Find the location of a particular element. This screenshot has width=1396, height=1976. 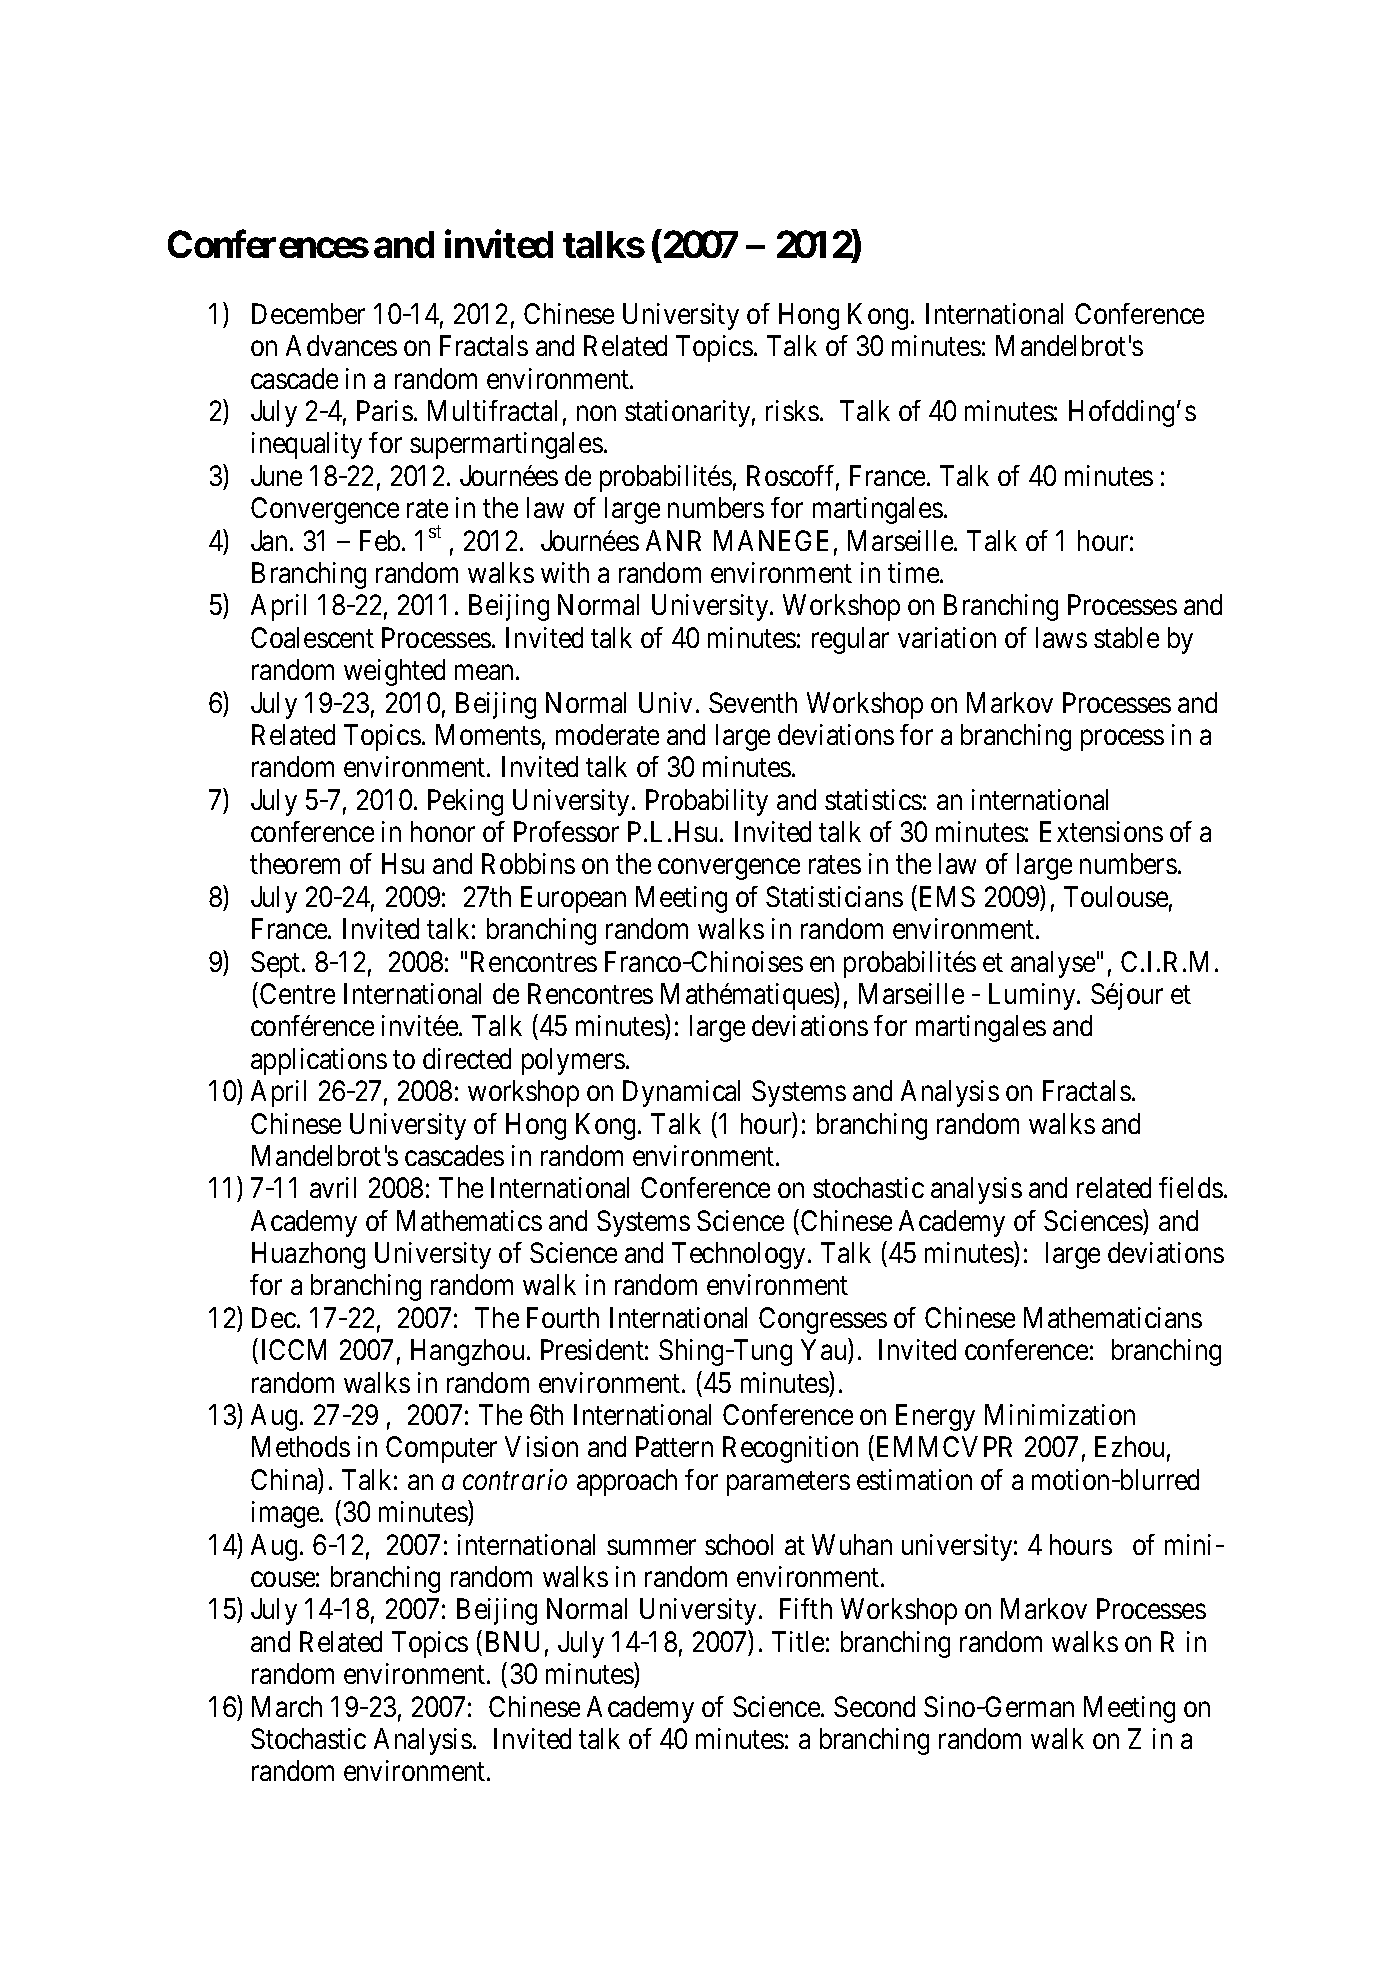

analyse is located at coordinates (1053, 964).
